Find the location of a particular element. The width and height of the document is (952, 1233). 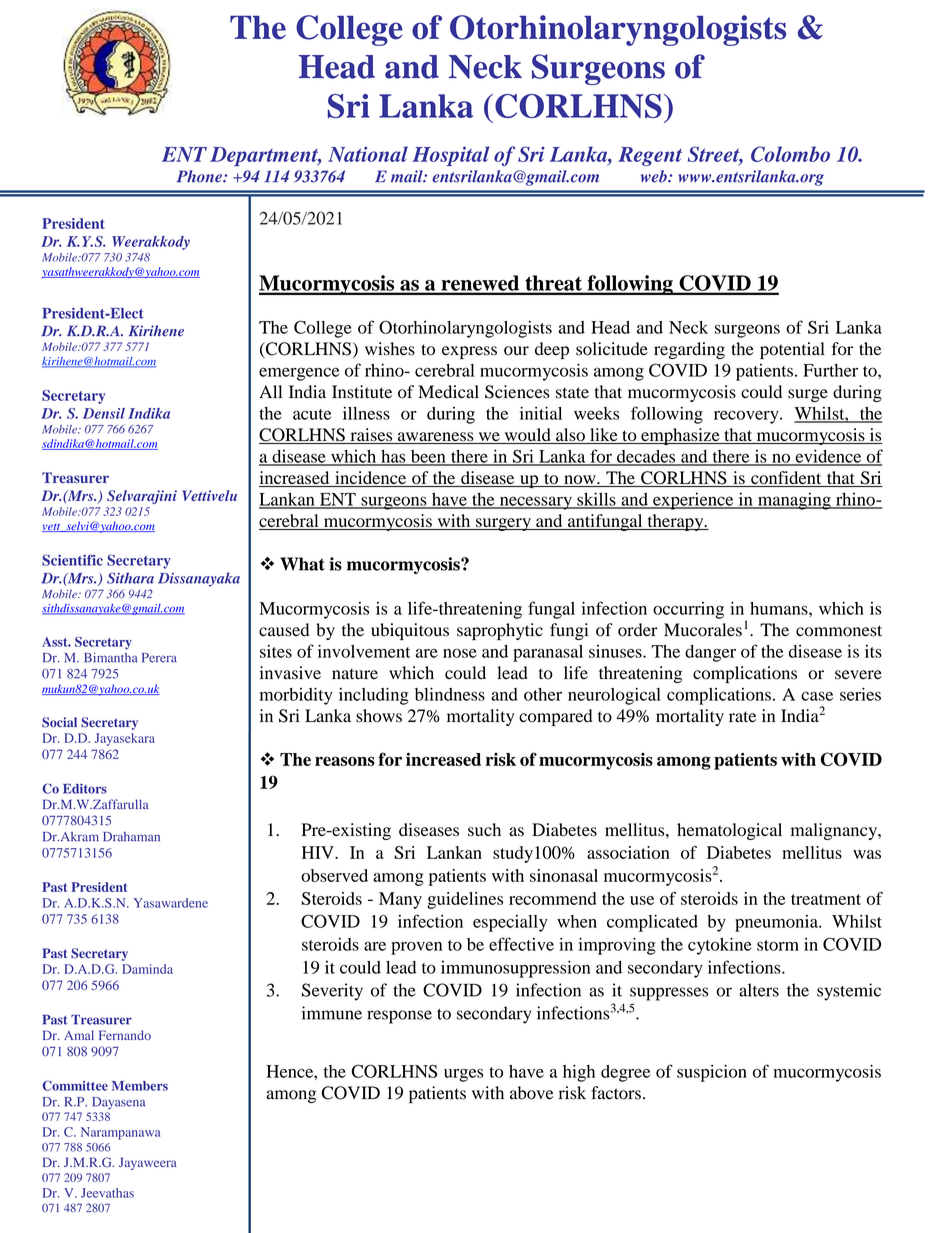

Phone is located at coordinates (200, 176).
